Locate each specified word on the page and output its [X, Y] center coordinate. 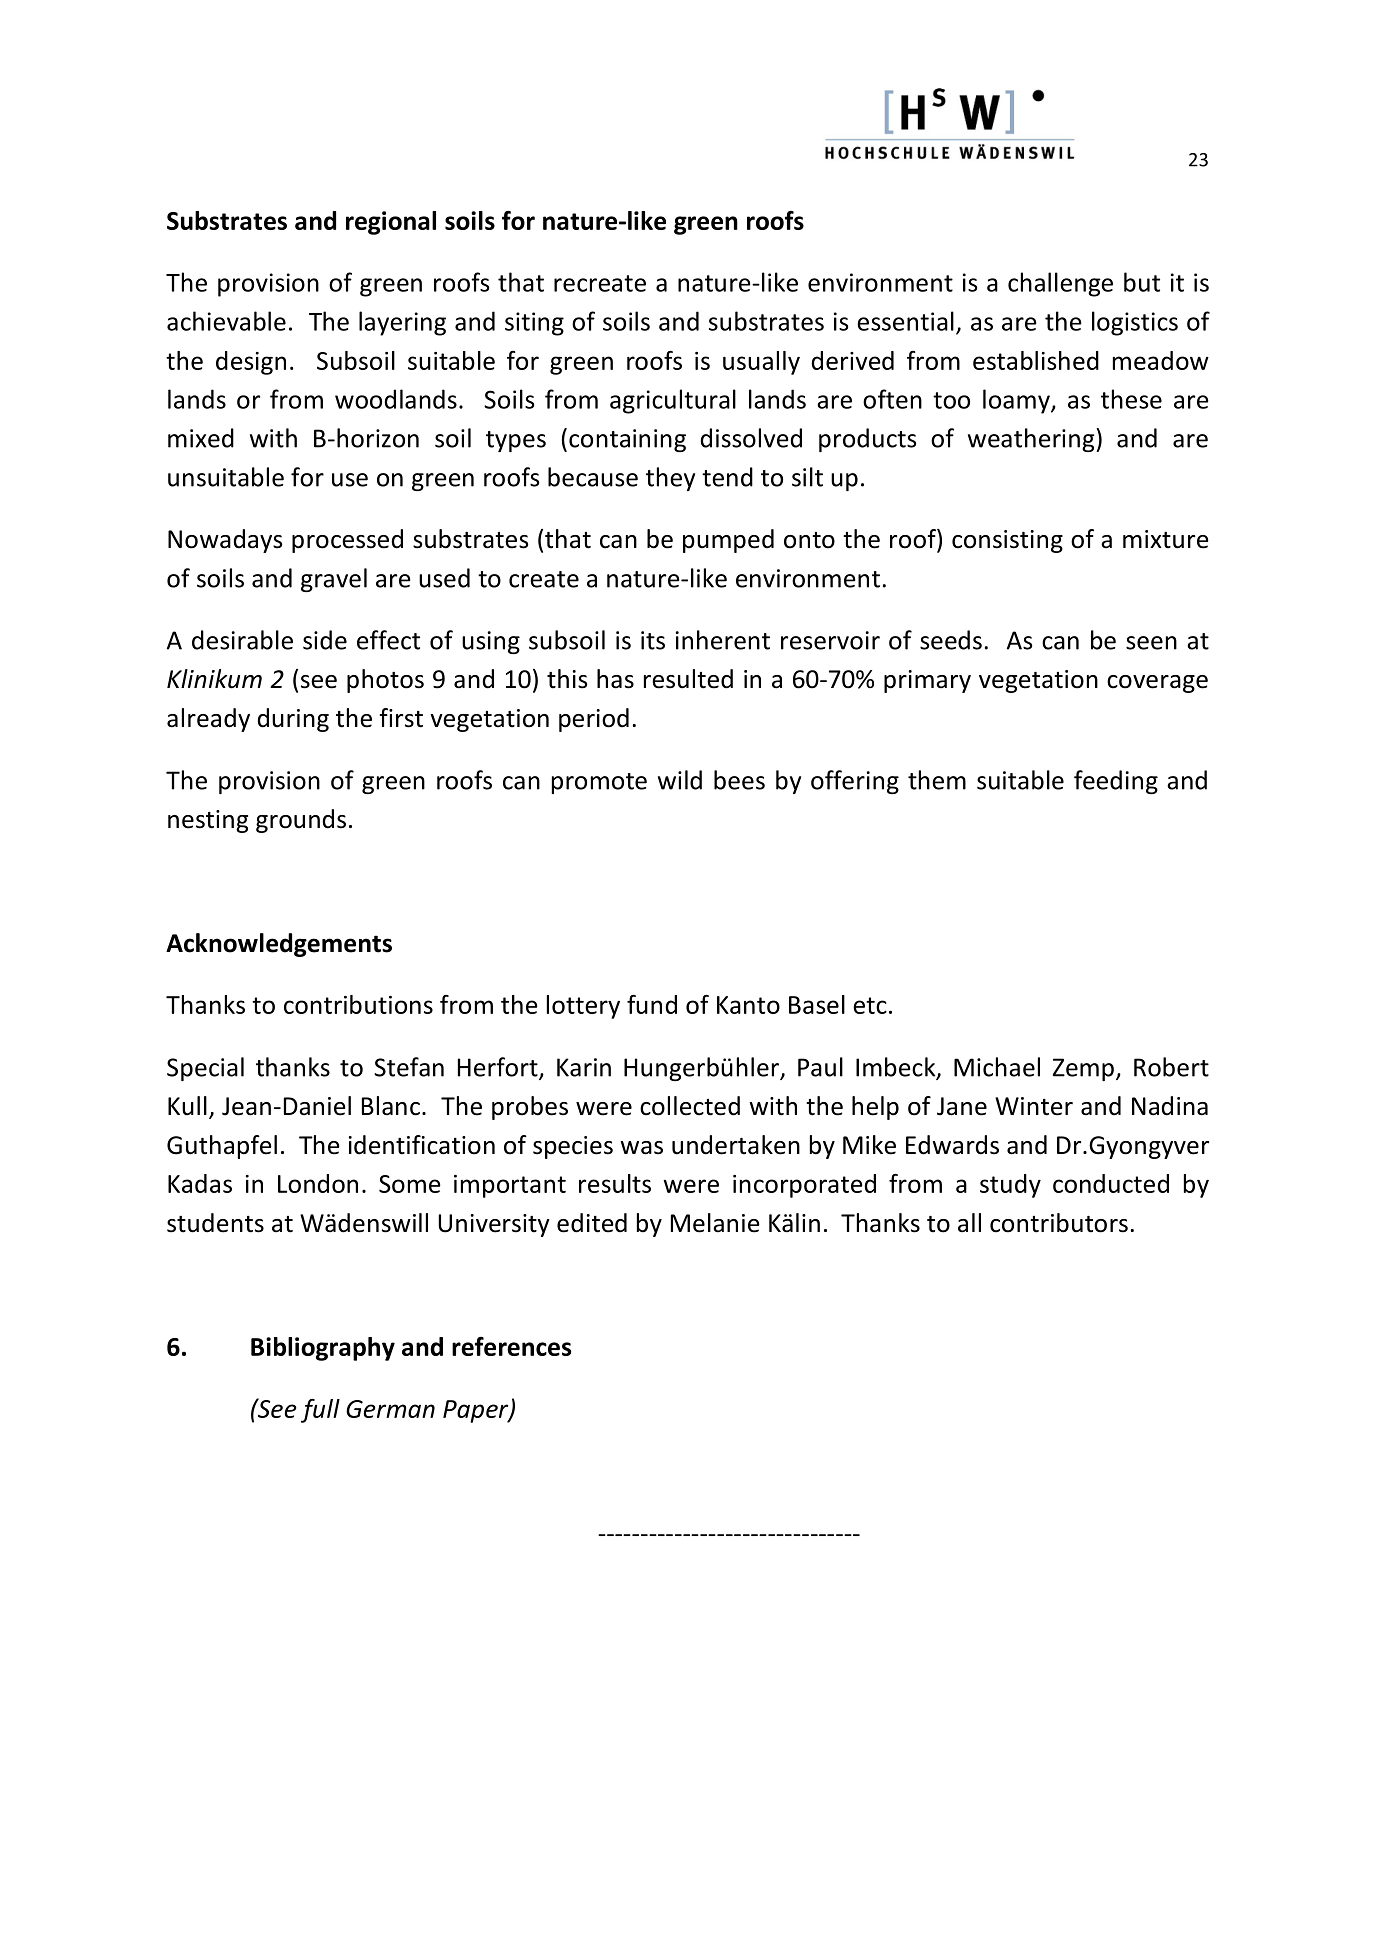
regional [391, 223]
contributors [1059, 1223]
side [325, 640]
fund [652, 1004]
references [511, 1346]
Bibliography [323, 1349]
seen [1151, 643]
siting [534, 324]
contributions [358, 1004]
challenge [1060, 284]
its [653, 640]
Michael [997, 1067]
